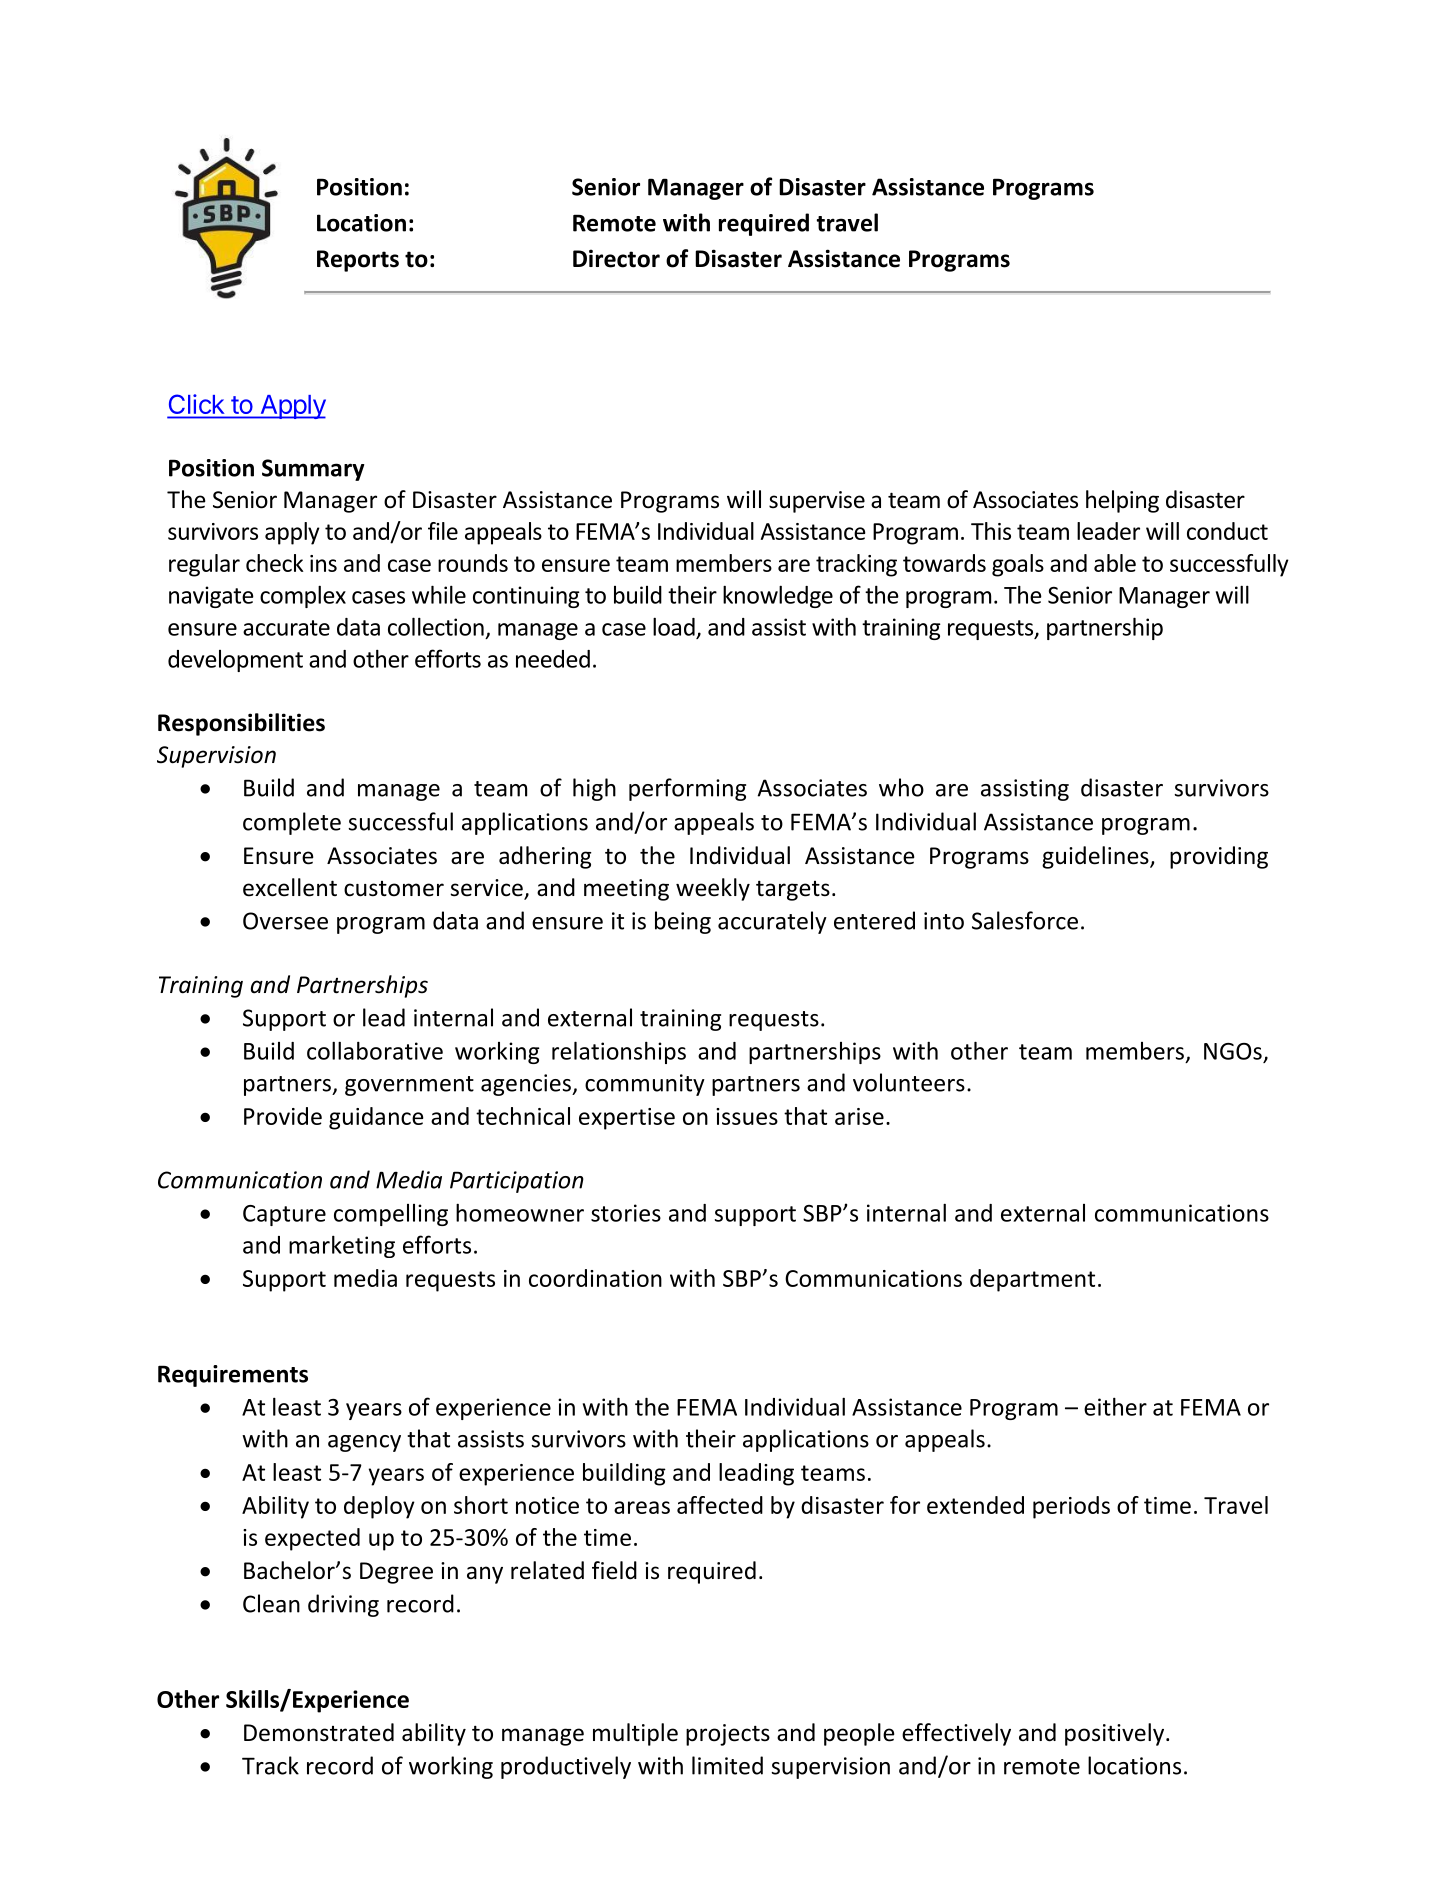  I want to click on Salesforce, so click(1025, 920).
